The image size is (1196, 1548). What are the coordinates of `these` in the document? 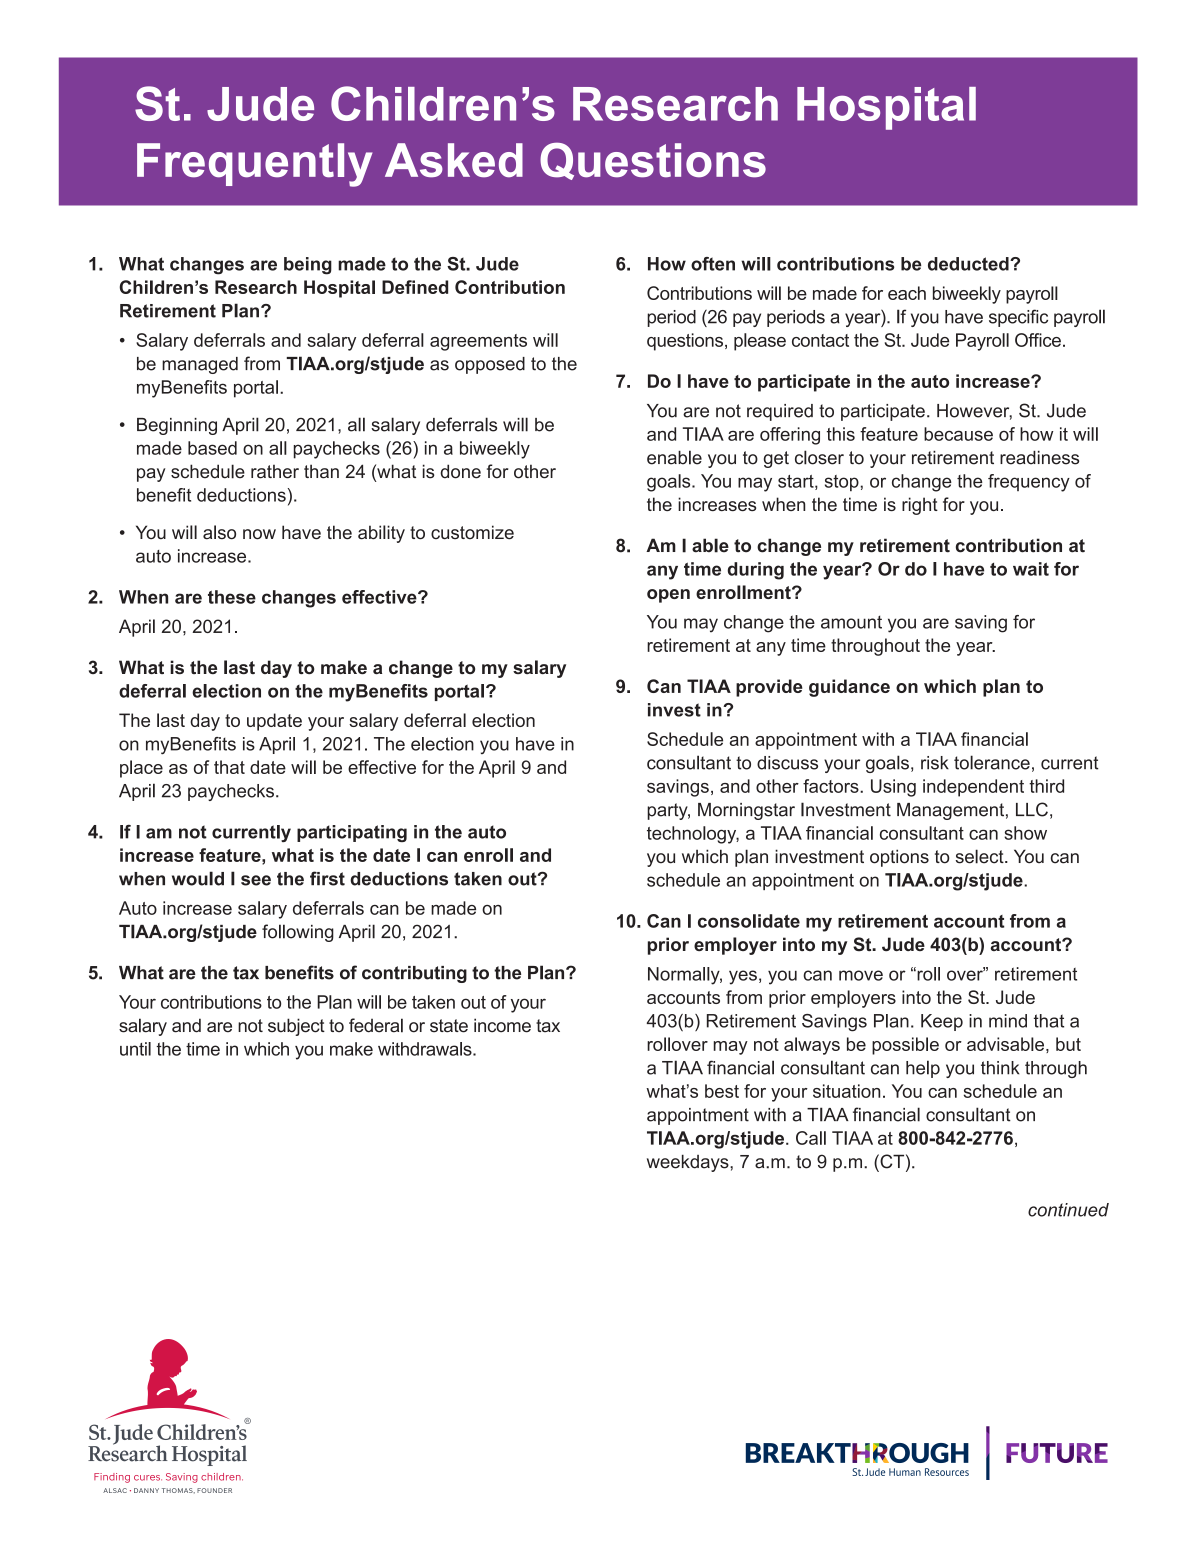 It's located at (232, 597).
